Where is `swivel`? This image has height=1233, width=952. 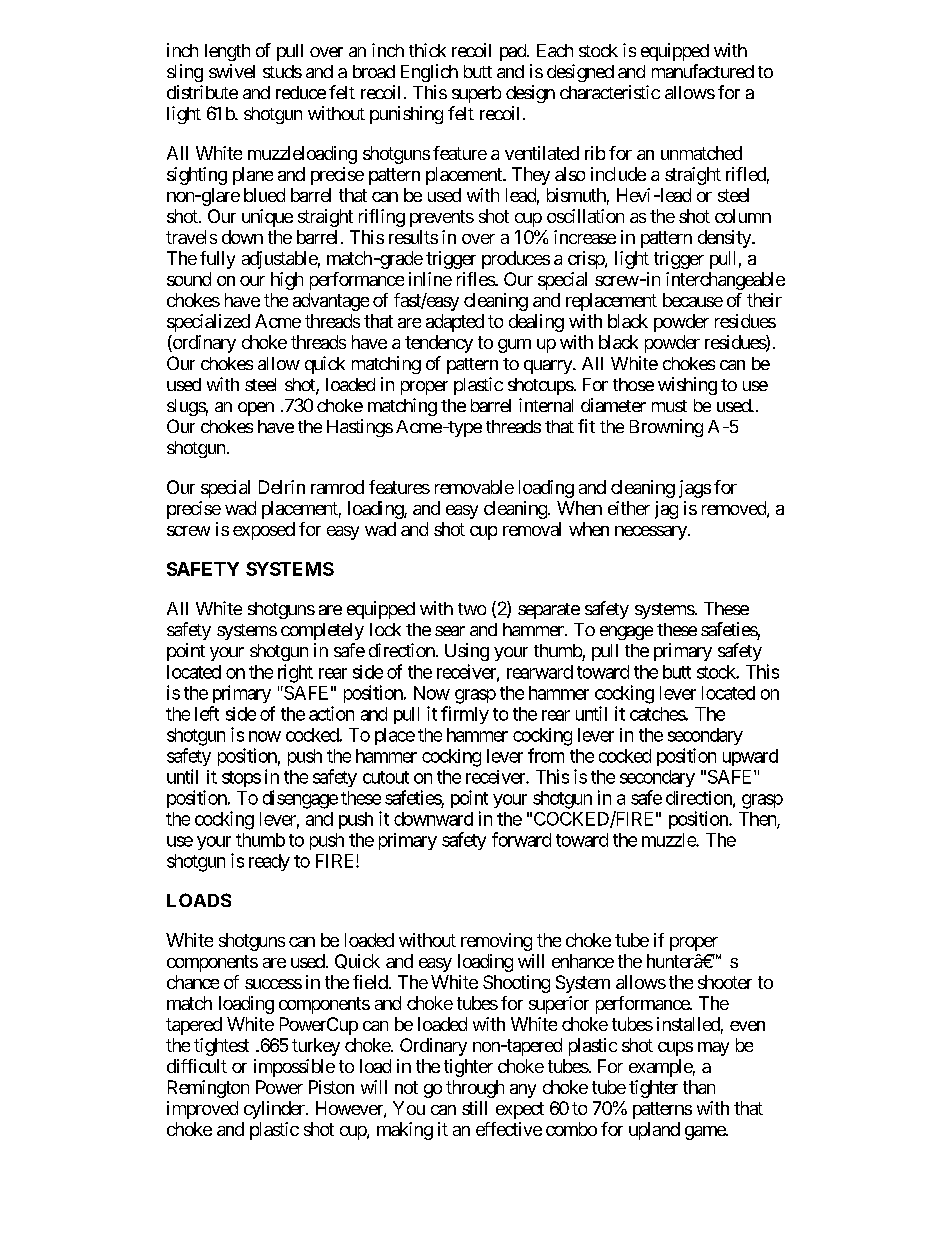 swivel is located at coordinates (232, 71).
